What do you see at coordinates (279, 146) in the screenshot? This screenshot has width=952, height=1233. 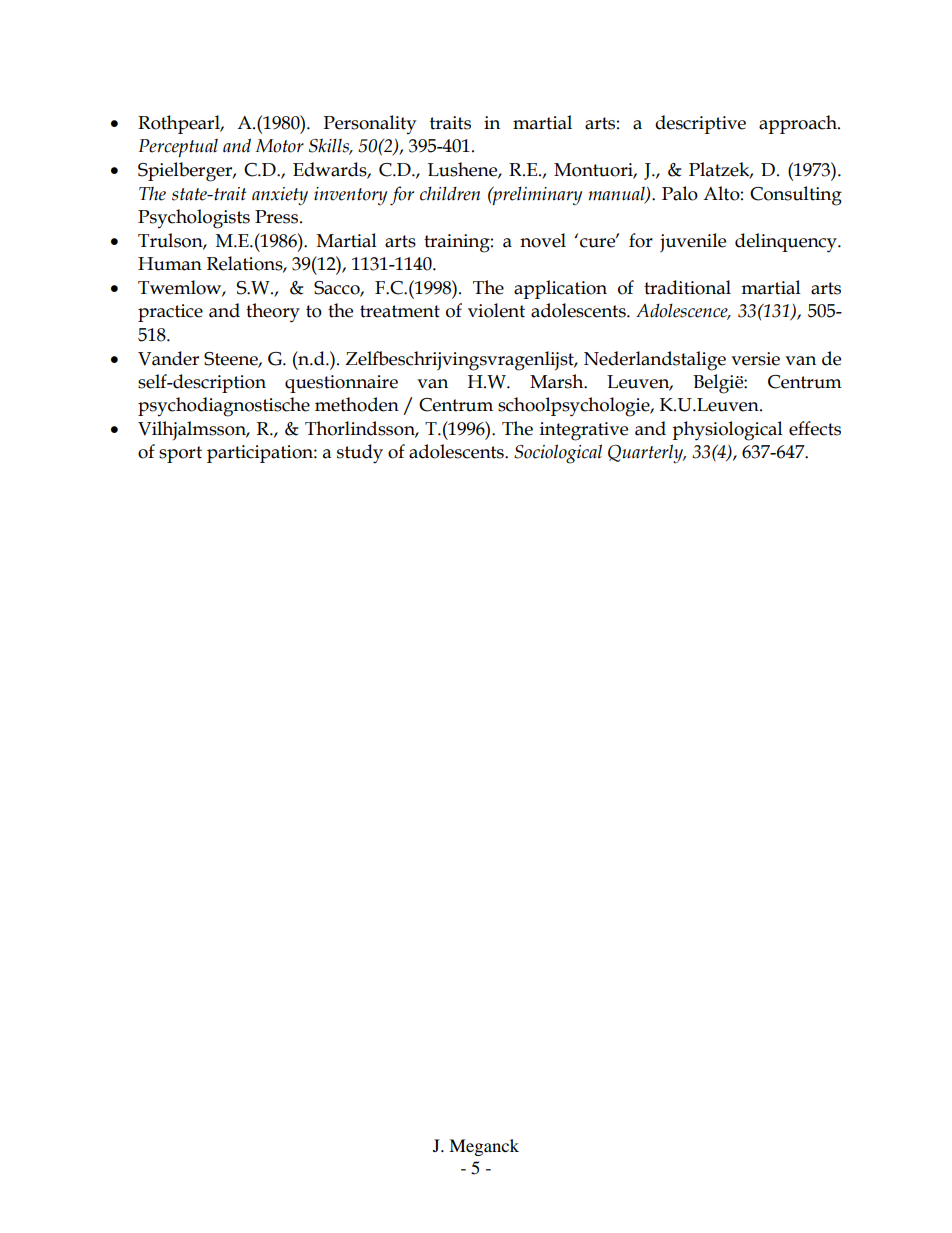 I see `Motor` at bounding box center [279, 146].
